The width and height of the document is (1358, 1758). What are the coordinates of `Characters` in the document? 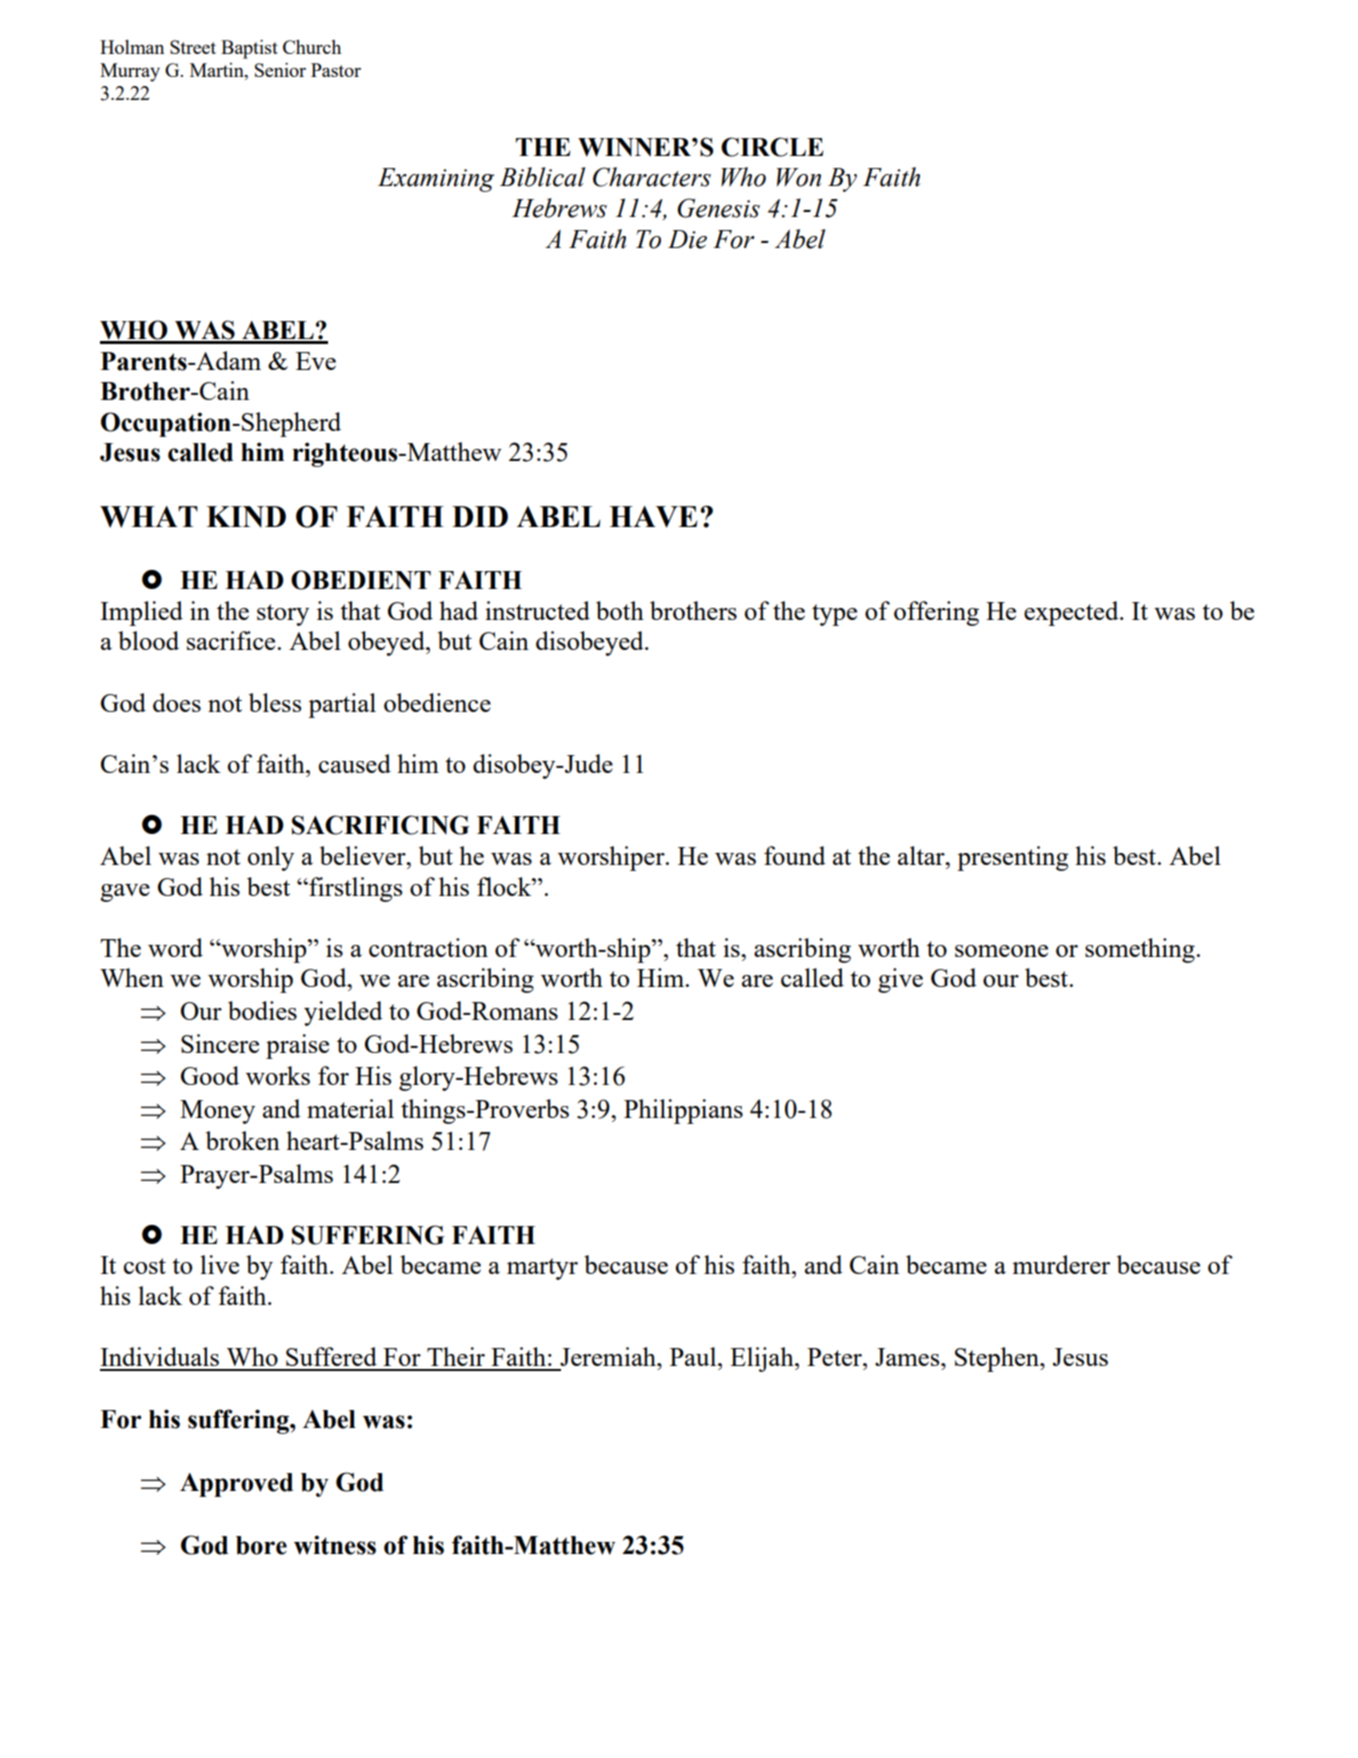 It's located at (652, 177).
